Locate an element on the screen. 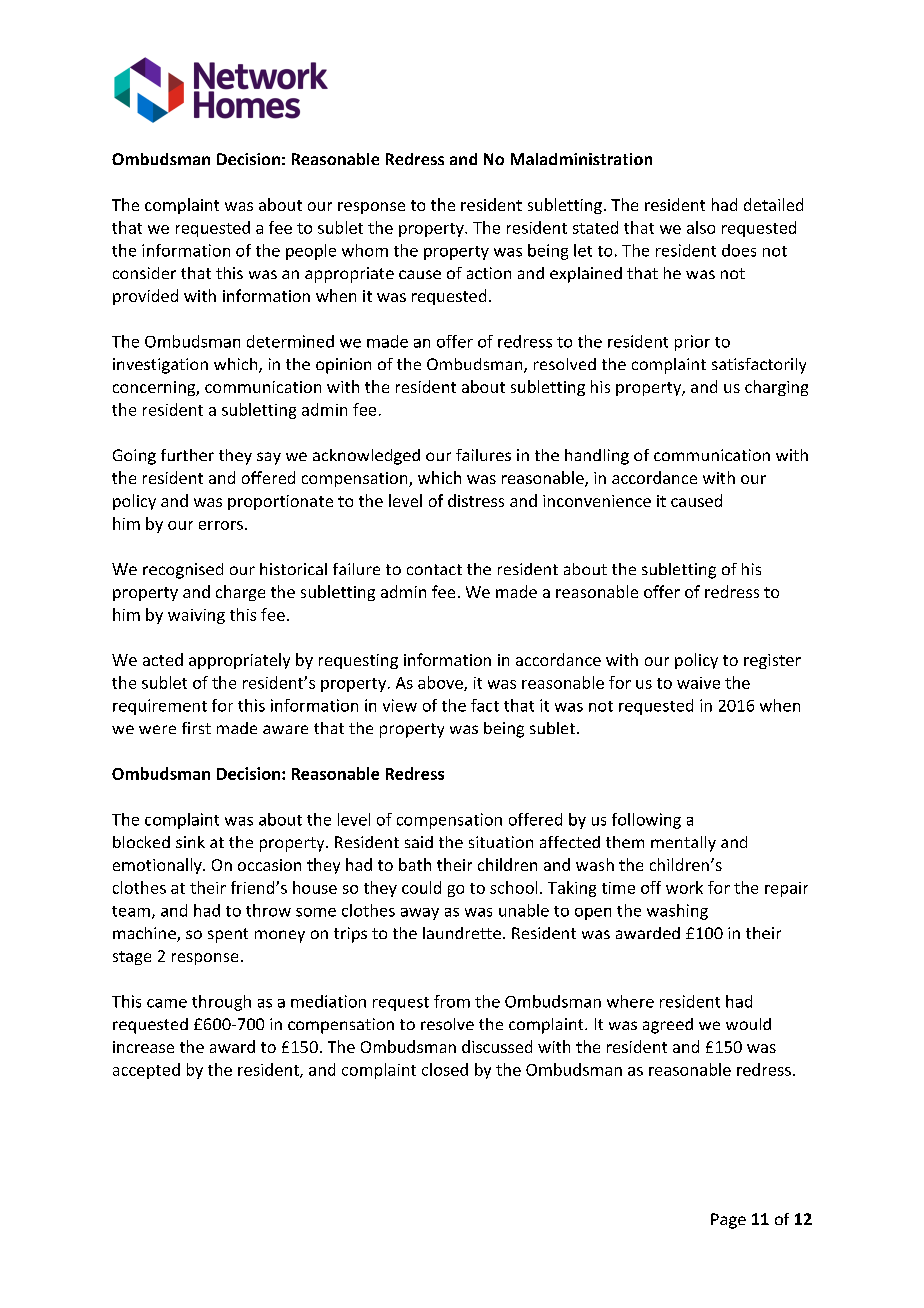 This screenshot has width=924, height=1308. could is located at coordinates (421, 887).
